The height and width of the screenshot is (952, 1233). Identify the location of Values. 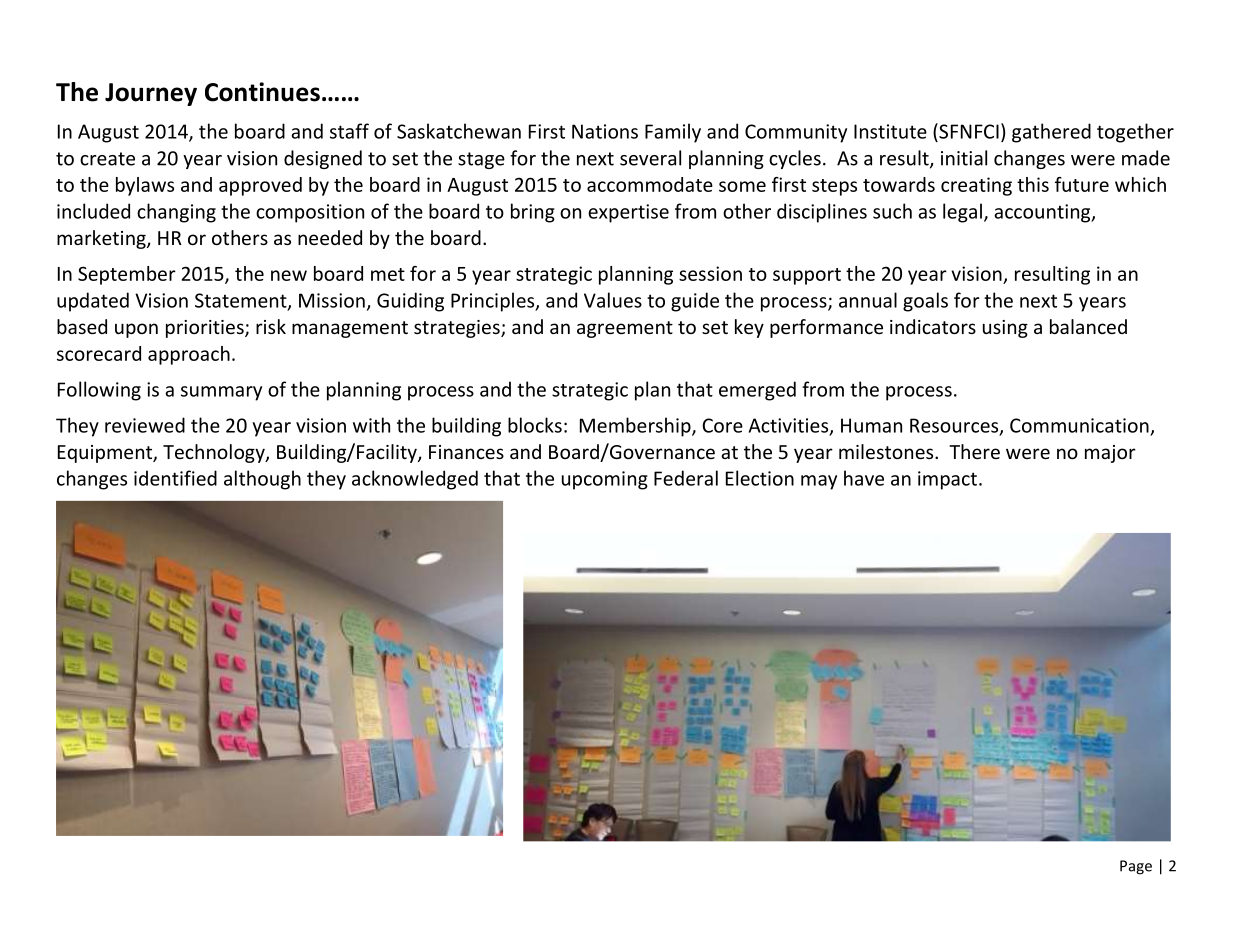
(613, 300).
